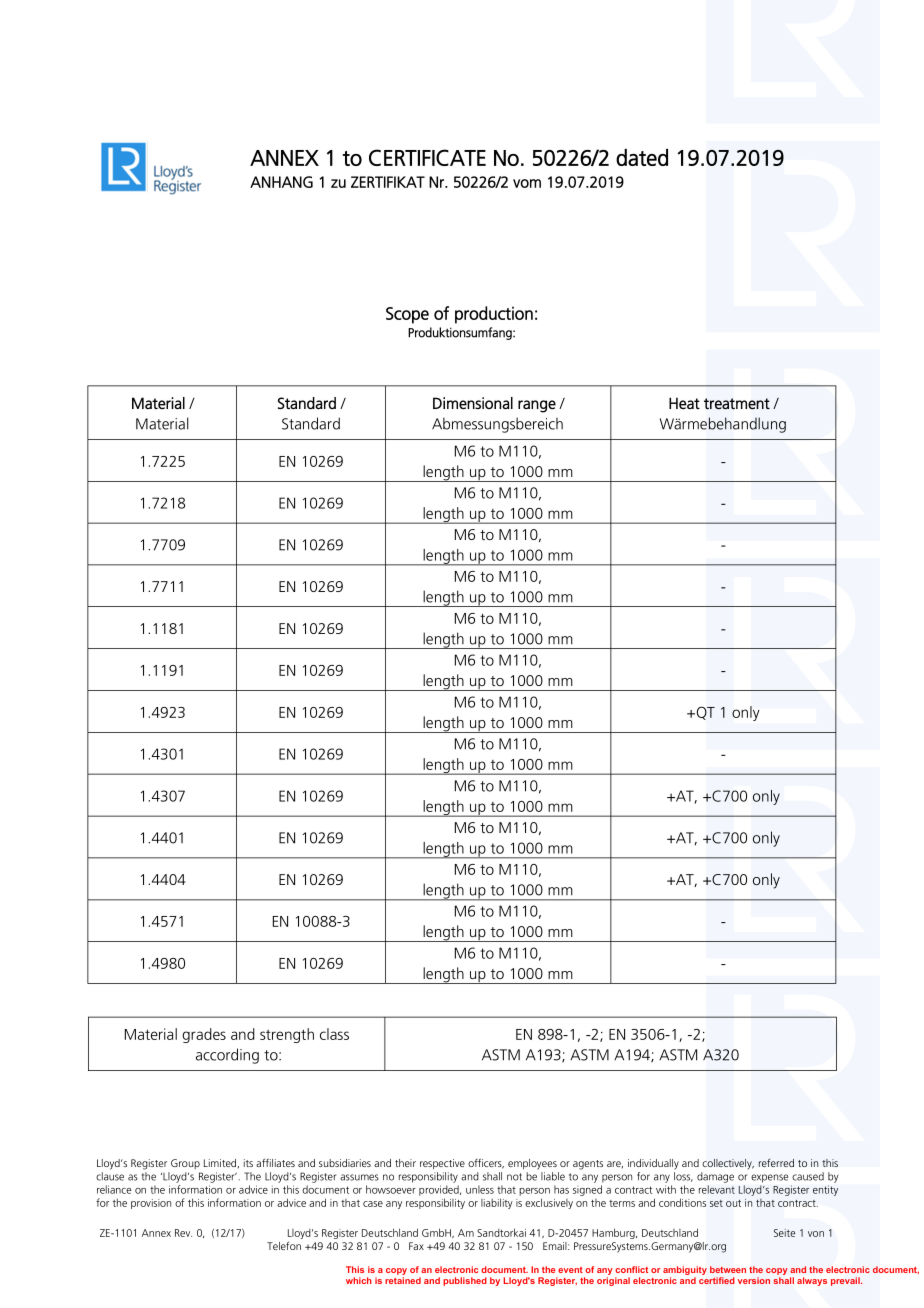 The width and height of the screenshot is (924, 1308). I want to click on range, so click(537, 406).
